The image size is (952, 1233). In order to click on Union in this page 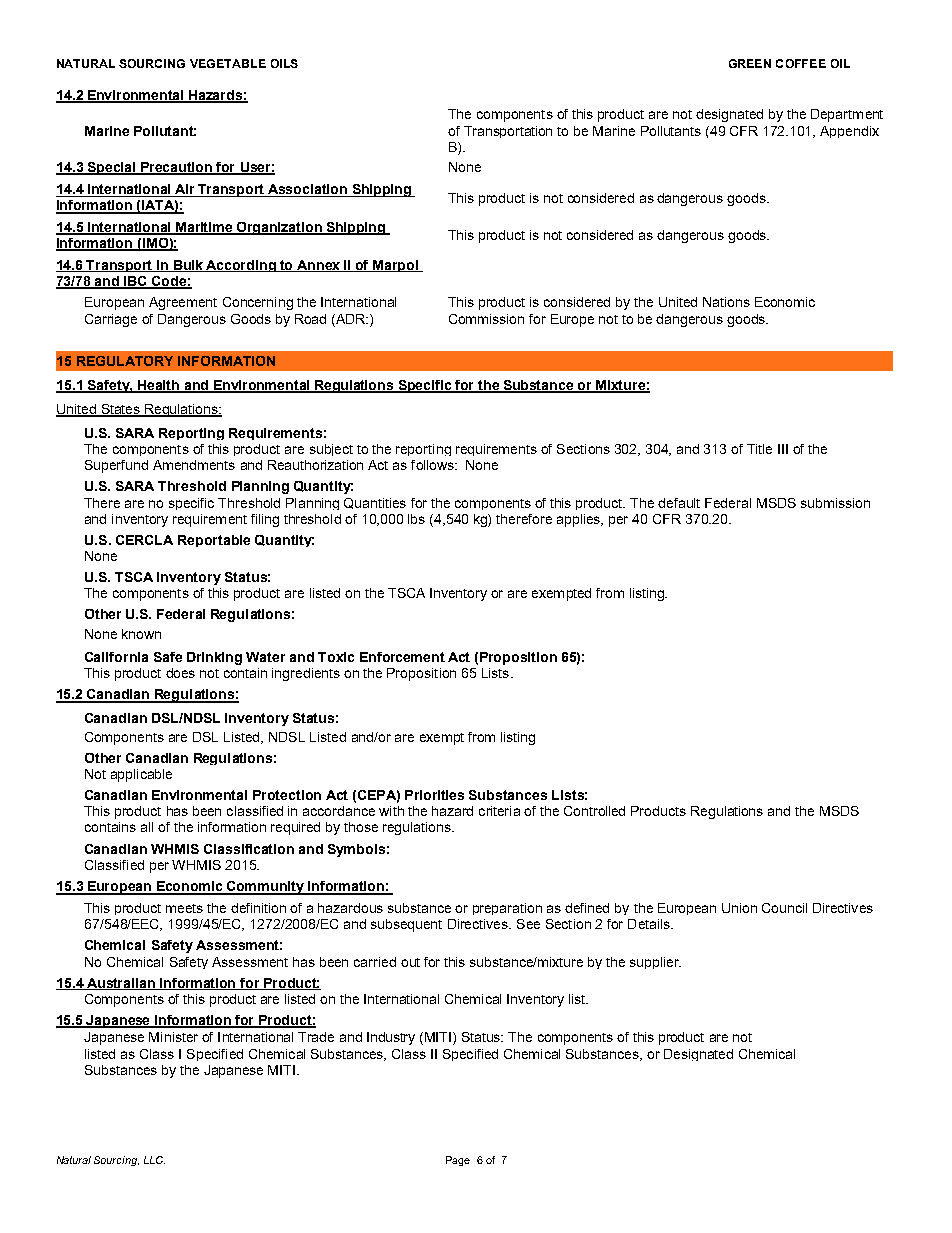, I will do `click(739, 908)`.
